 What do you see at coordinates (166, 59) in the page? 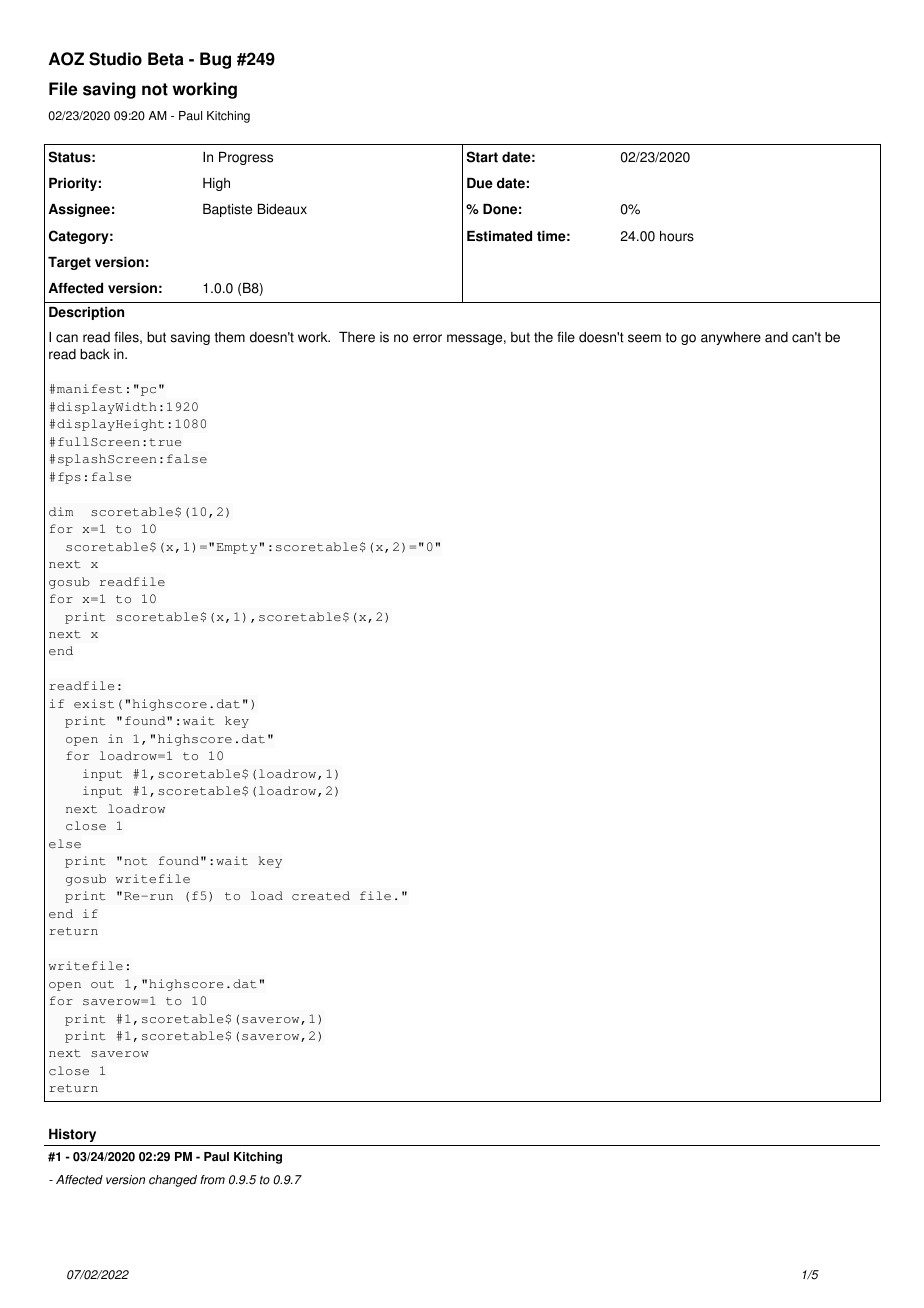
I see `Beta` at bounding box center [166, 59].
